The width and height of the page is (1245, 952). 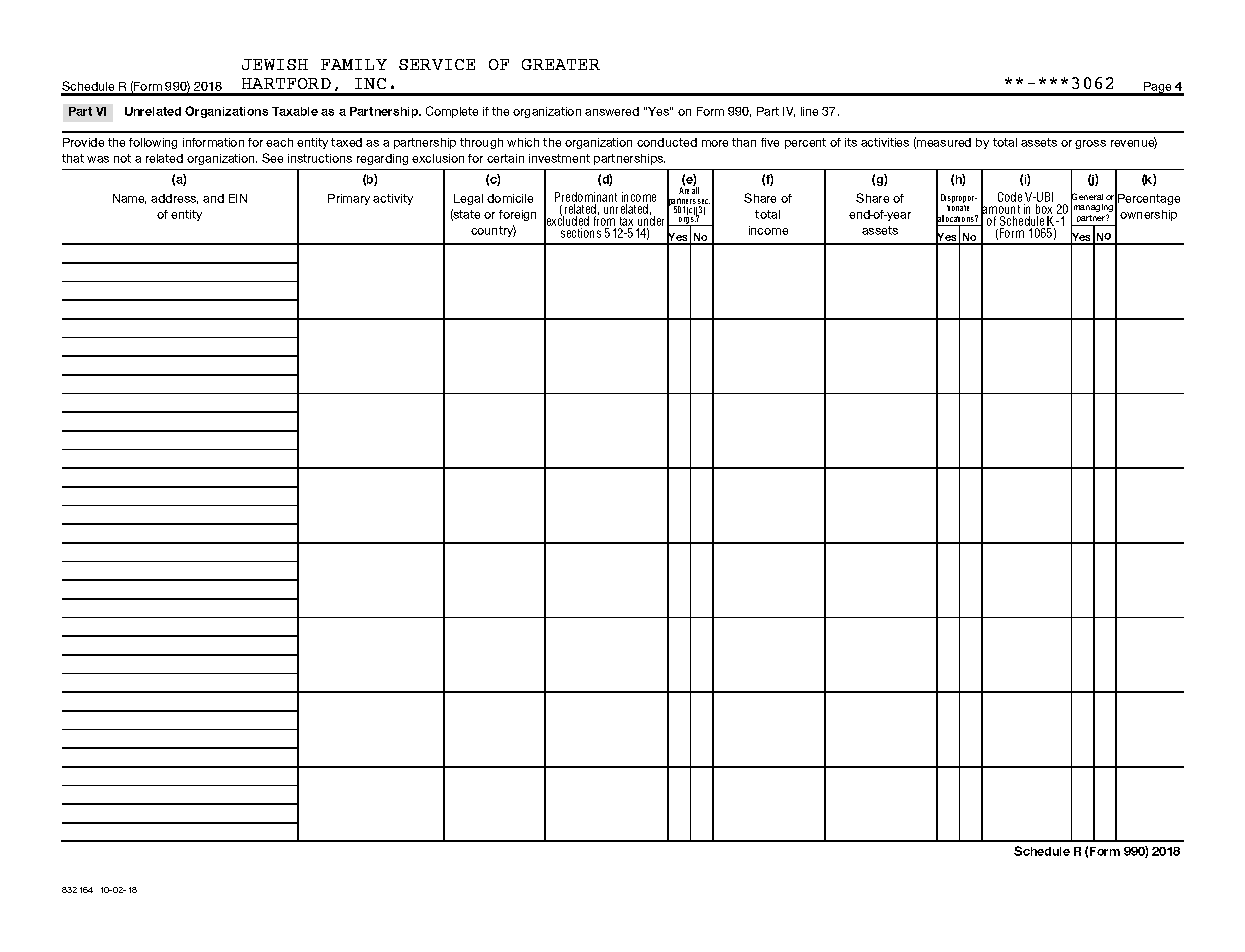 What do you see at coordinates (275, 64) in the page?
I see `JEWISH` at bounding box center [275, 64].
